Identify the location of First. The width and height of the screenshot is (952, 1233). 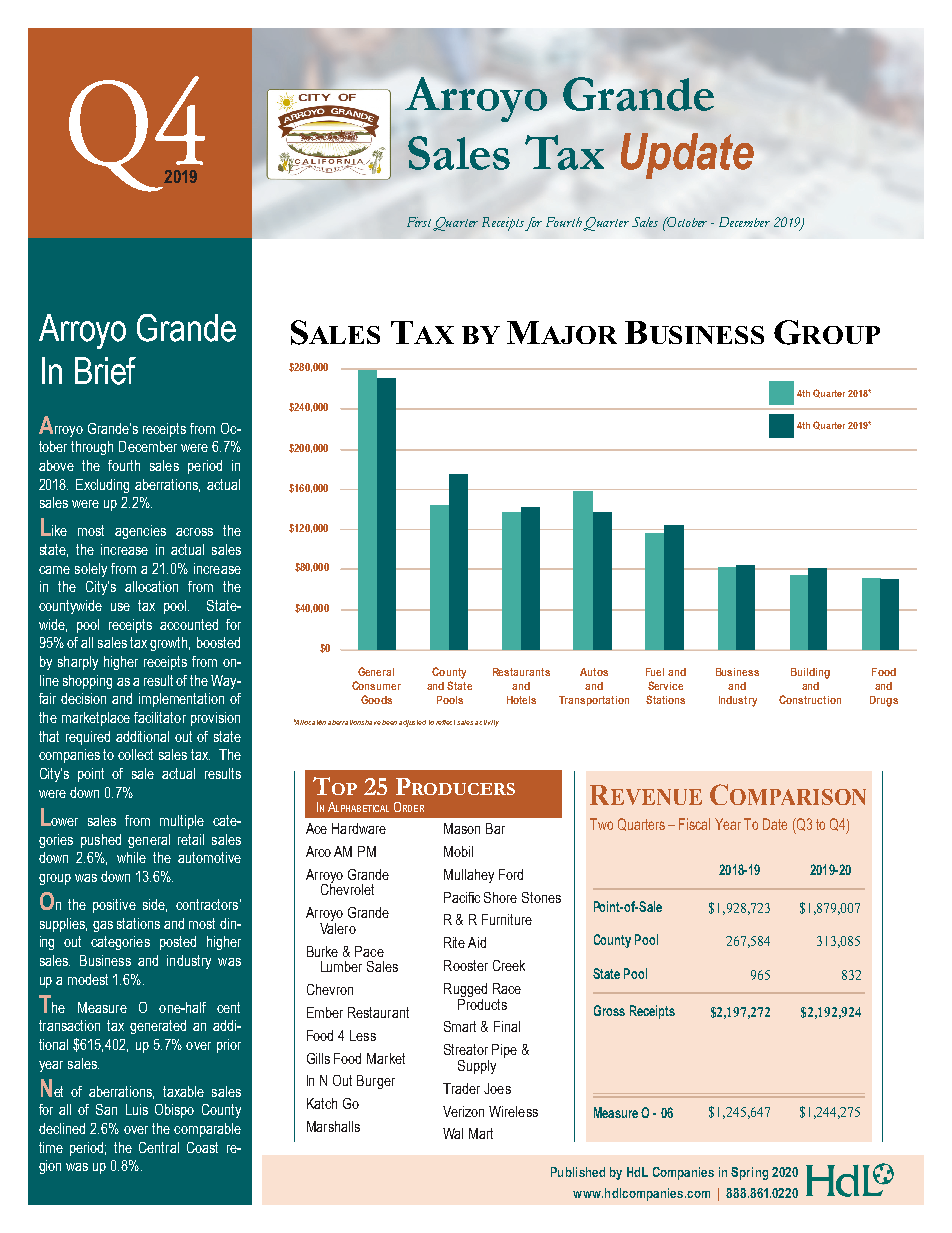
(420, 223).
